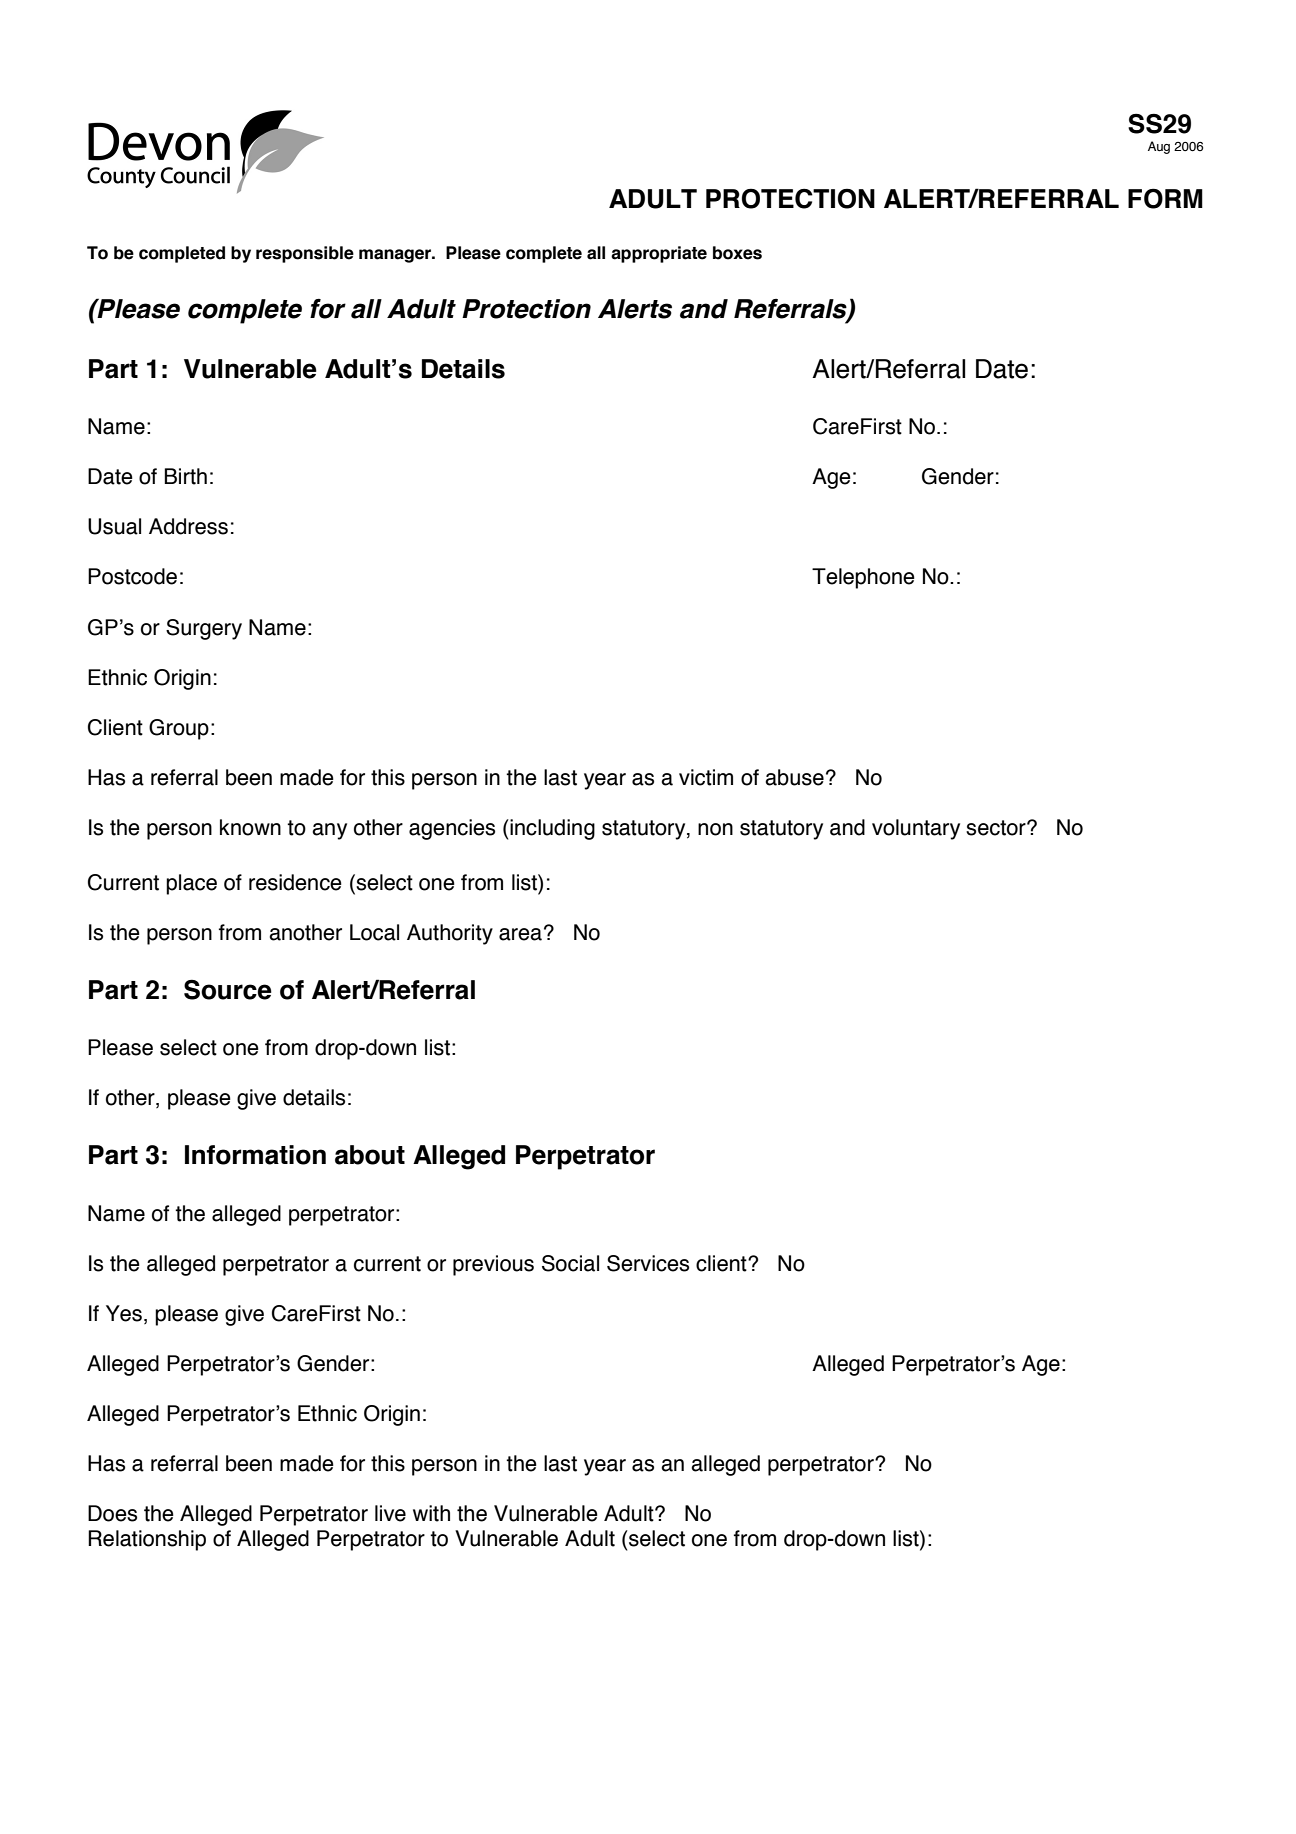  Describe the element at coordinates (997, 828) in the document. I see `sector` at that location.
